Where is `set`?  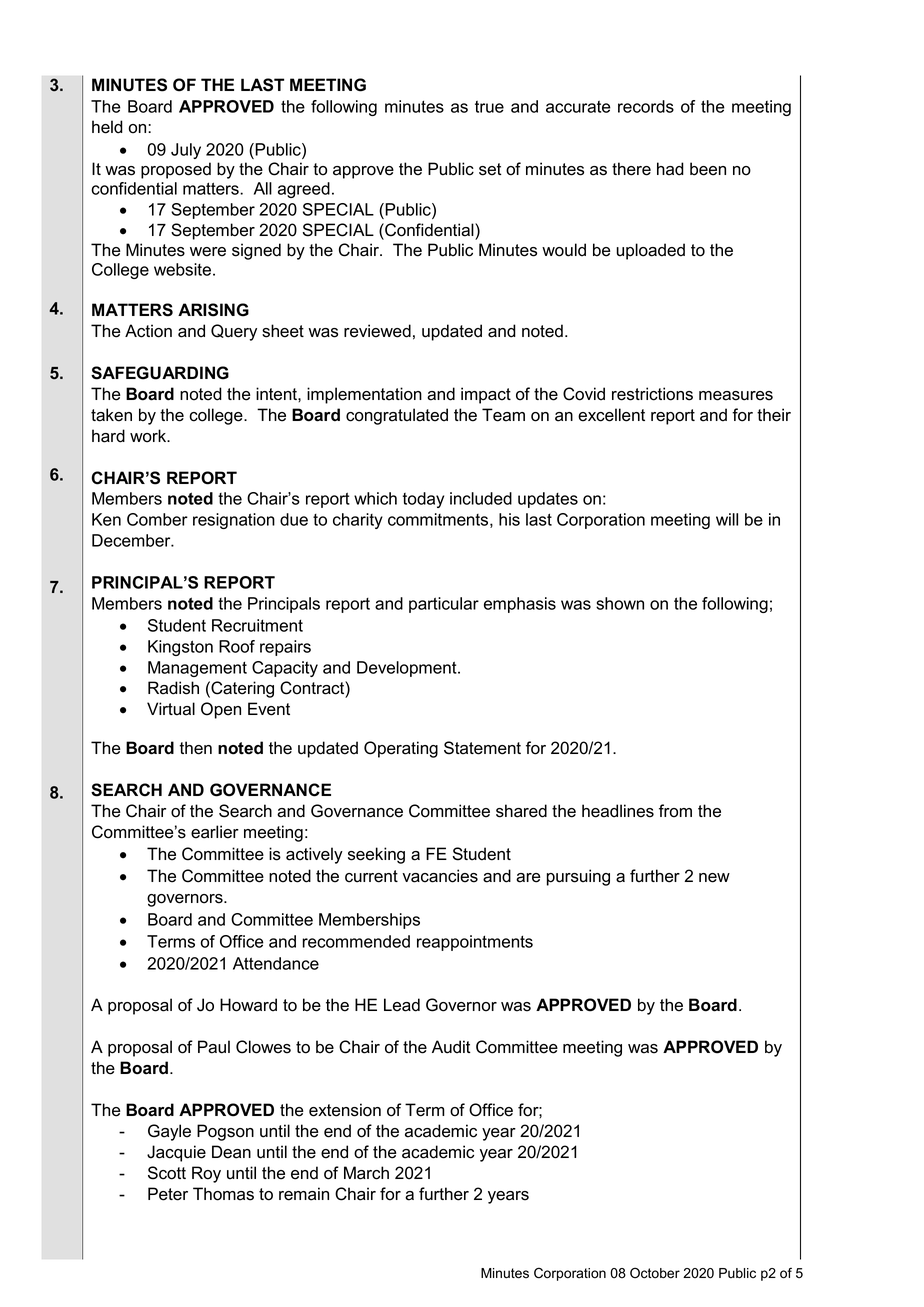 set is located at coordinates (490, 169).
